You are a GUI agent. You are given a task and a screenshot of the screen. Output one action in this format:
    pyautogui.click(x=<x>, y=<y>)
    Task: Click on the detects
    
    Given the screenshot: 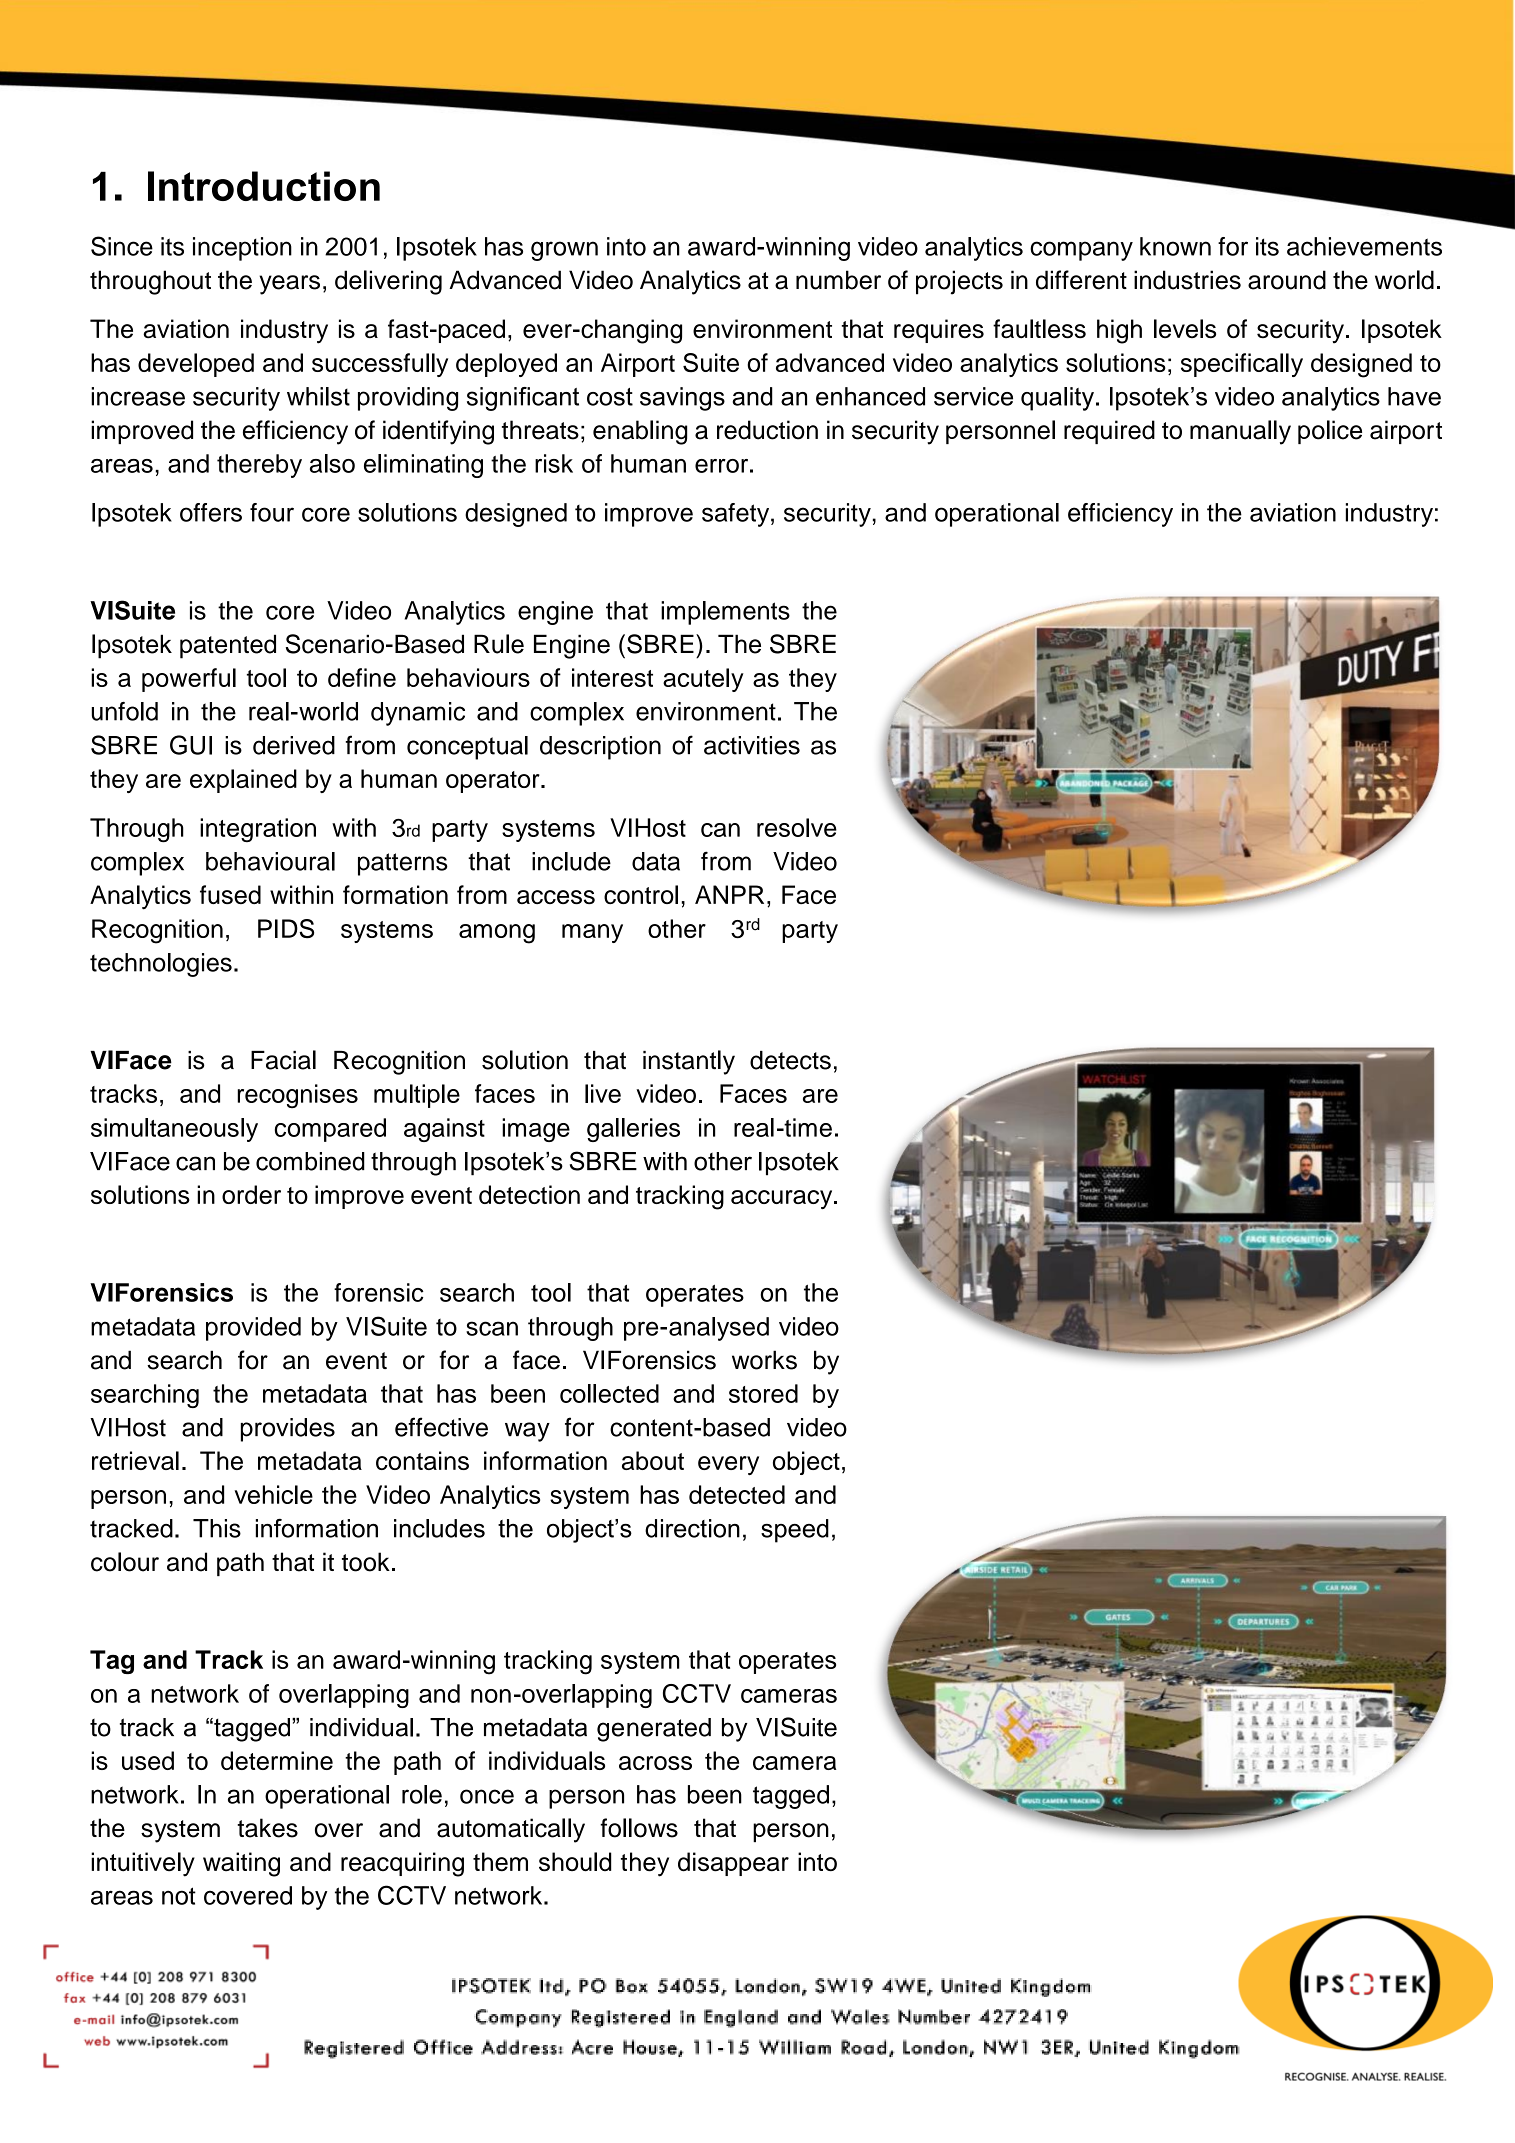 What is the action you would take?
    pyautogui.click(x=790, y=1060)
